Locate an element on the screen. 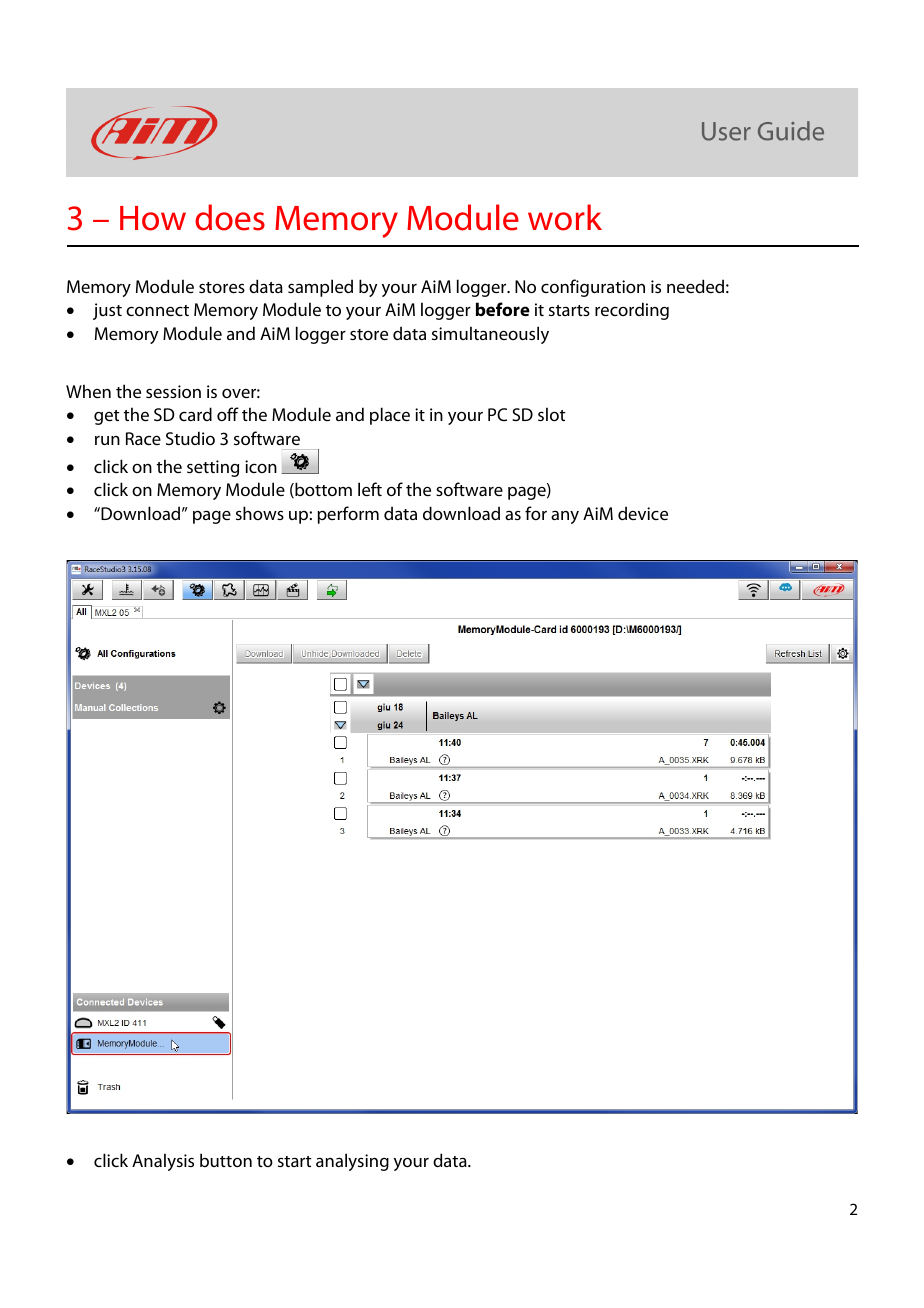 The image size is (924, 1308). device is located at coordinates (643, 513).
